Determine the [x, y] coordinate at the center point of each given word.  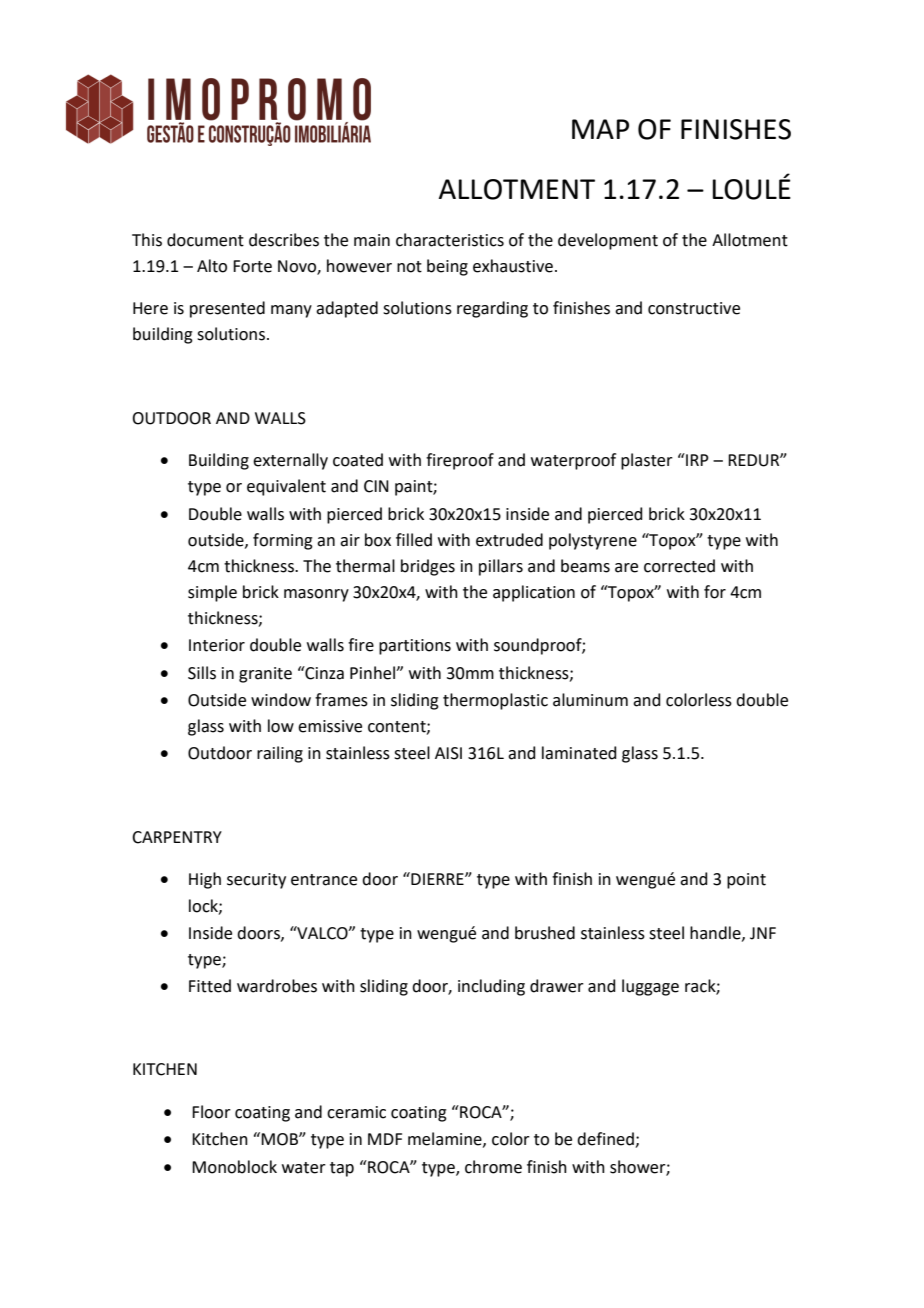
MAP [600, 129]
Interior [217, 645]
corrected [679, 566]
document [205, 240]
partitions [415, 647]
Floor [211, 1112]
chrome [493, 1167]
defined [606, 1140]
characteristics [450, 240]
